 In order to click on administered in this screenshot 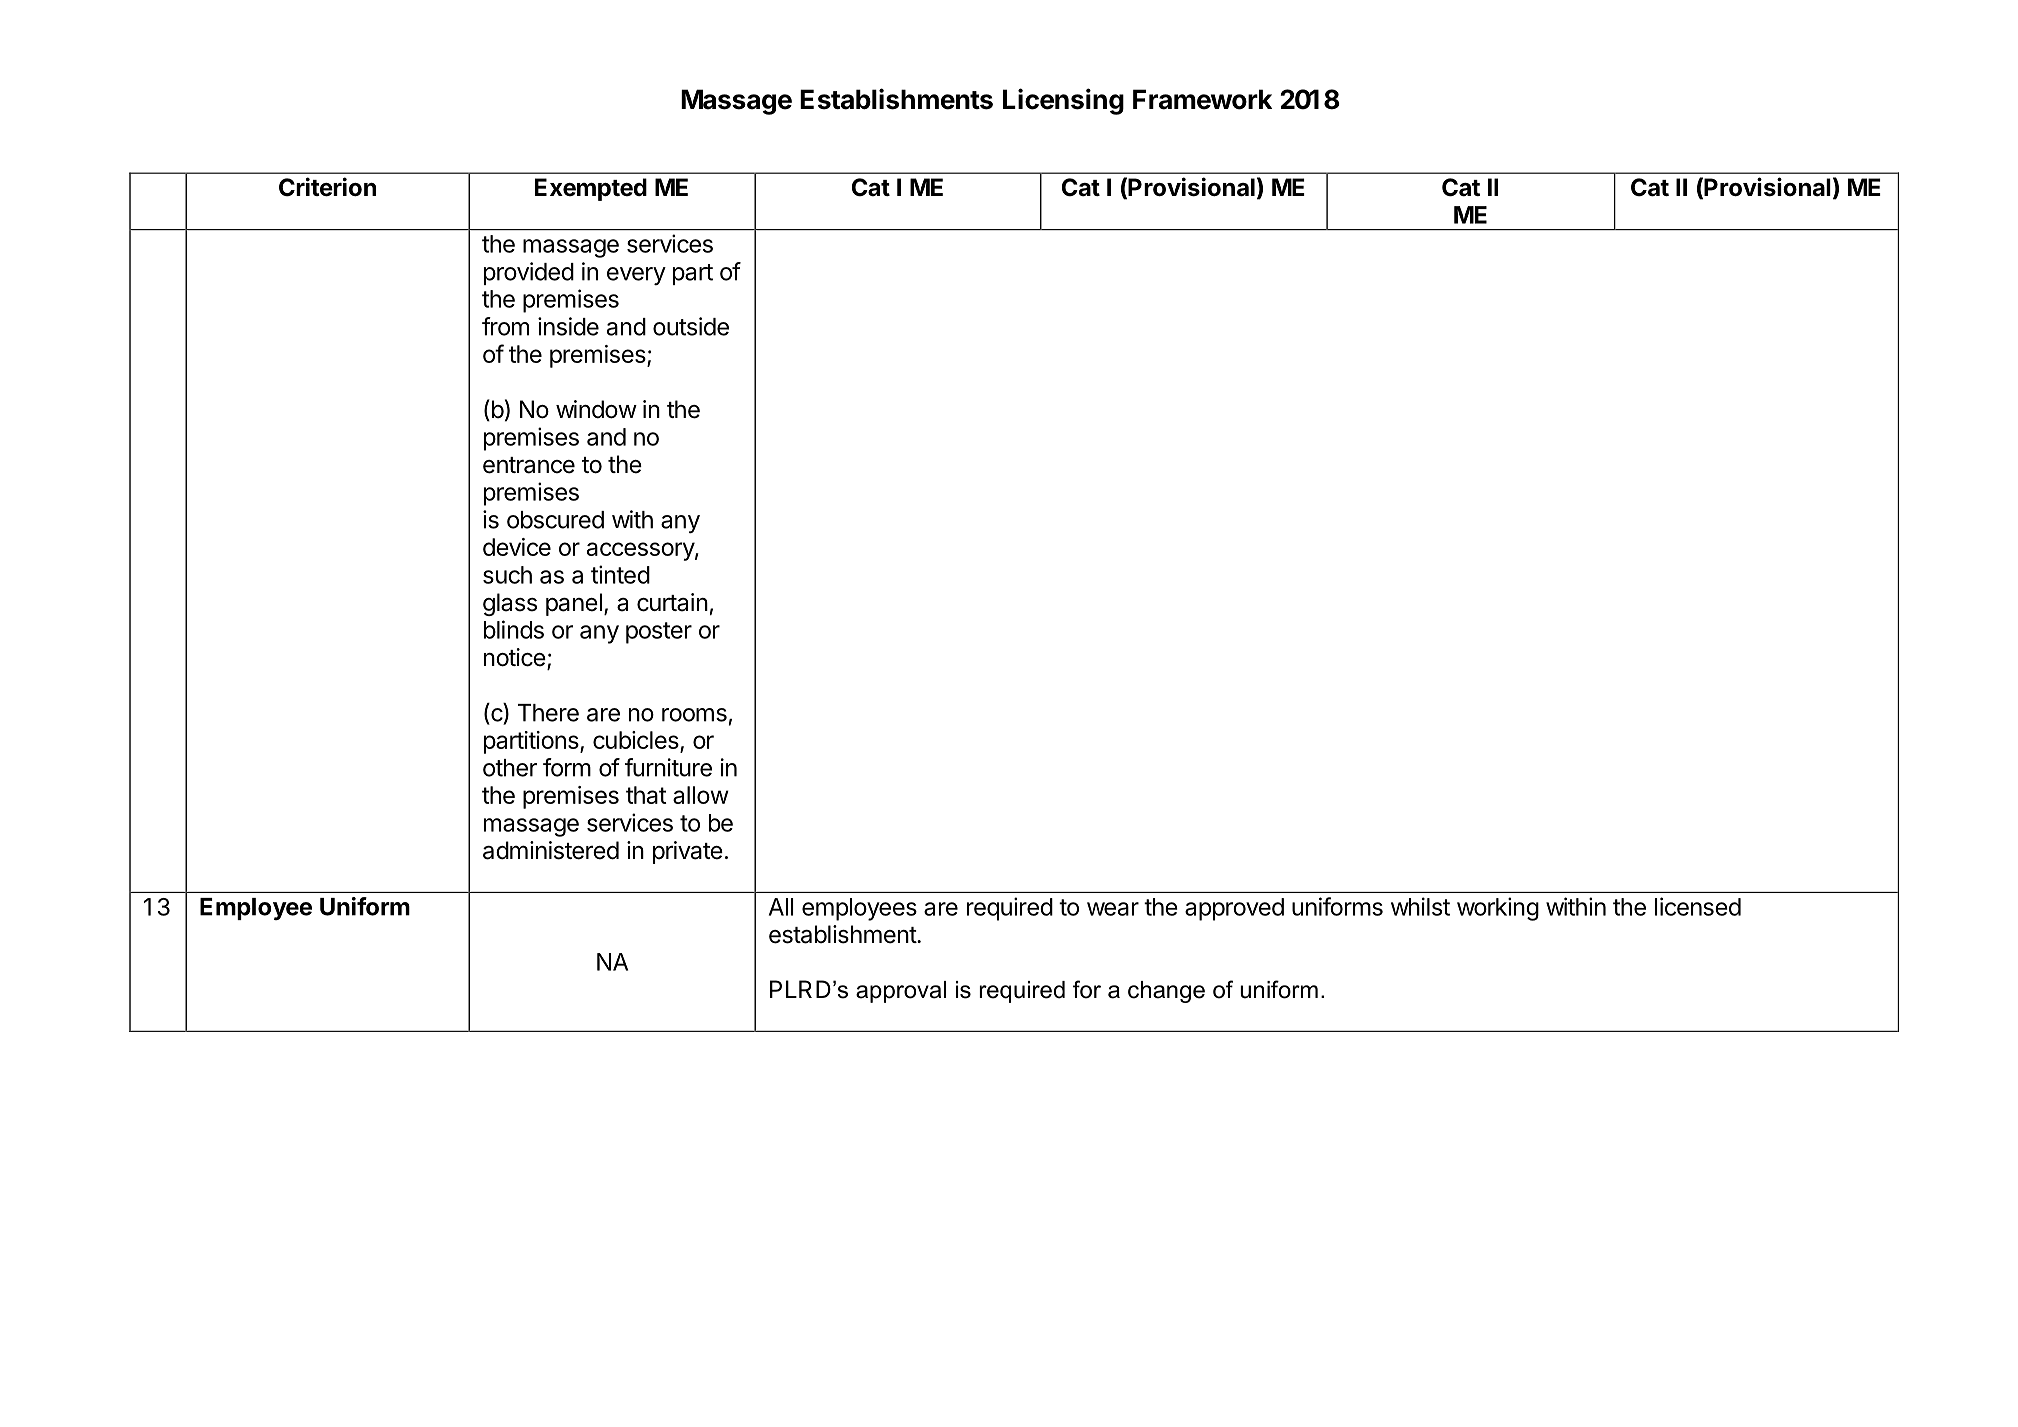, I will do `click(551, 850)`.
